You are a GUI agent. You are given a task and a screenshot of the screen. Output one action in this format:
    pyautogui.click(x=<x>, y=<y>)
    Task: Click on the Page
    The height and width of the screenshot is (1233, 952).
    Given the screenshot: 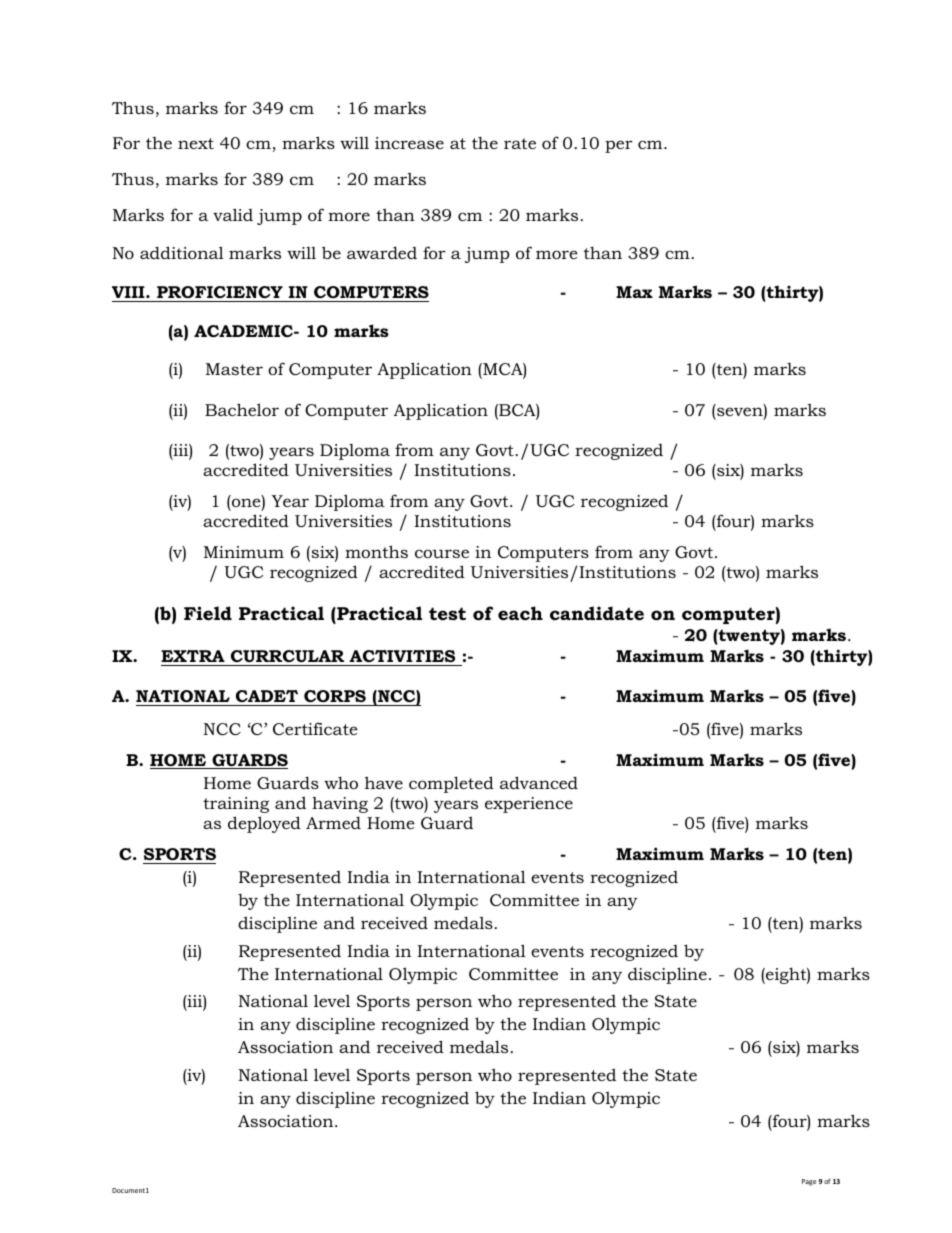 What is the action you would take?
    pyautogui.click(x=809, y=1182)
